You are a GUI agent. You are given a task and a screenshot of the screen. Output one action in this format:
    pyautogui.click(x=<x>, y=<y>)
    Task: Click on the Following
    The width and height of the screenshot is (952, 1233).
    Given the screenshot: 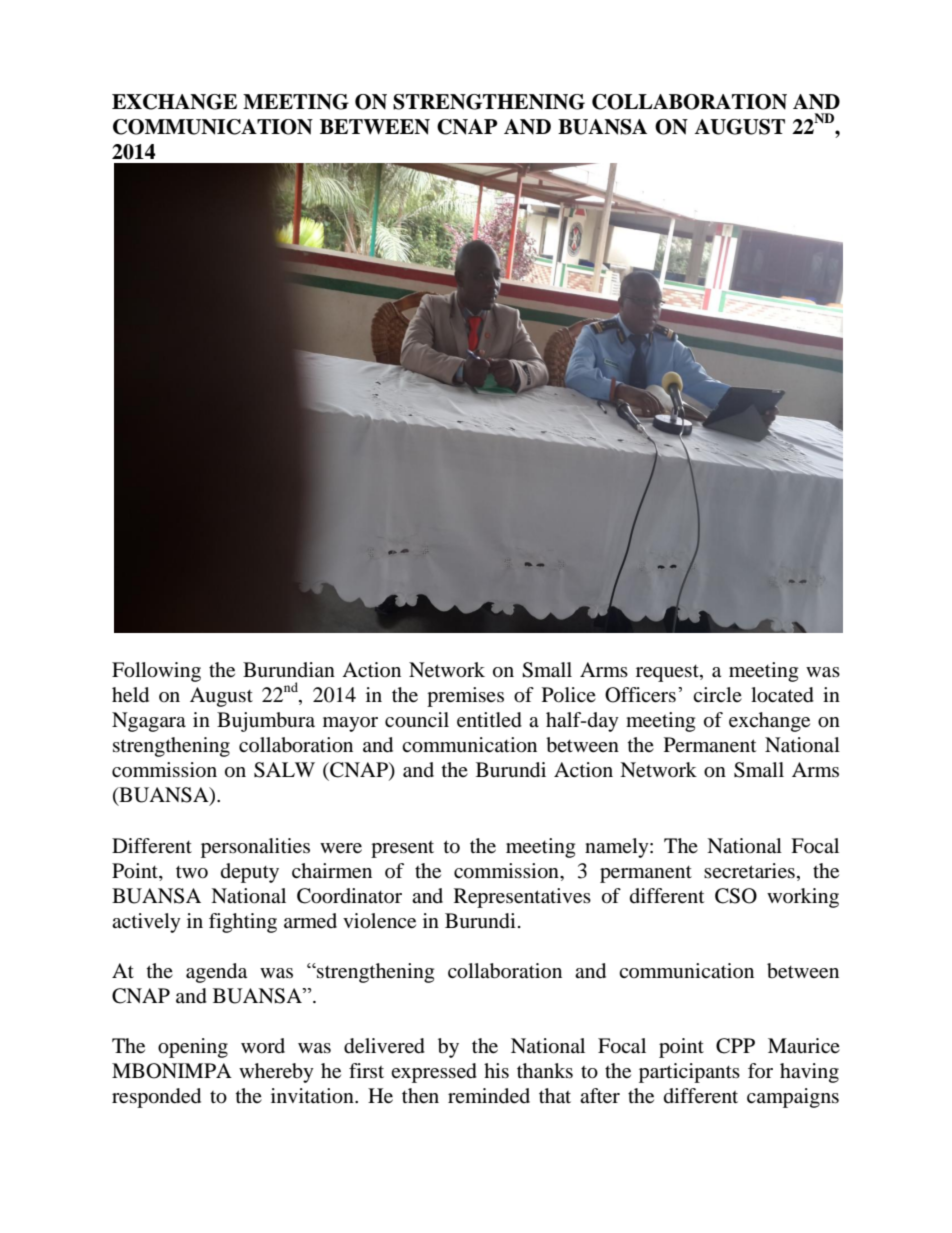 What is the action you would take?
    pyautogui.click(x=156, y=672)
